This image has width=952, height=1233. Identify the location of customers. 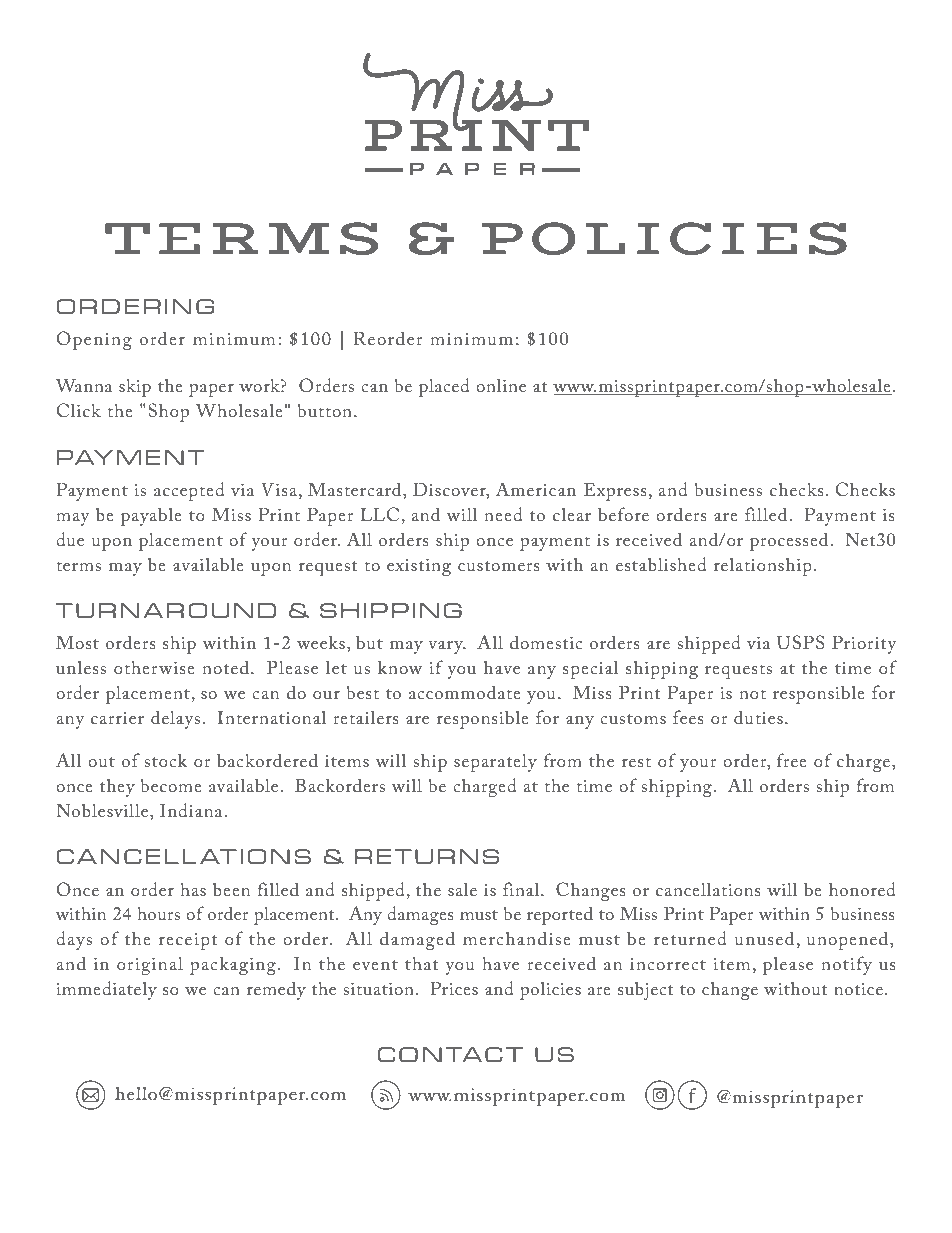
(499, 566).
